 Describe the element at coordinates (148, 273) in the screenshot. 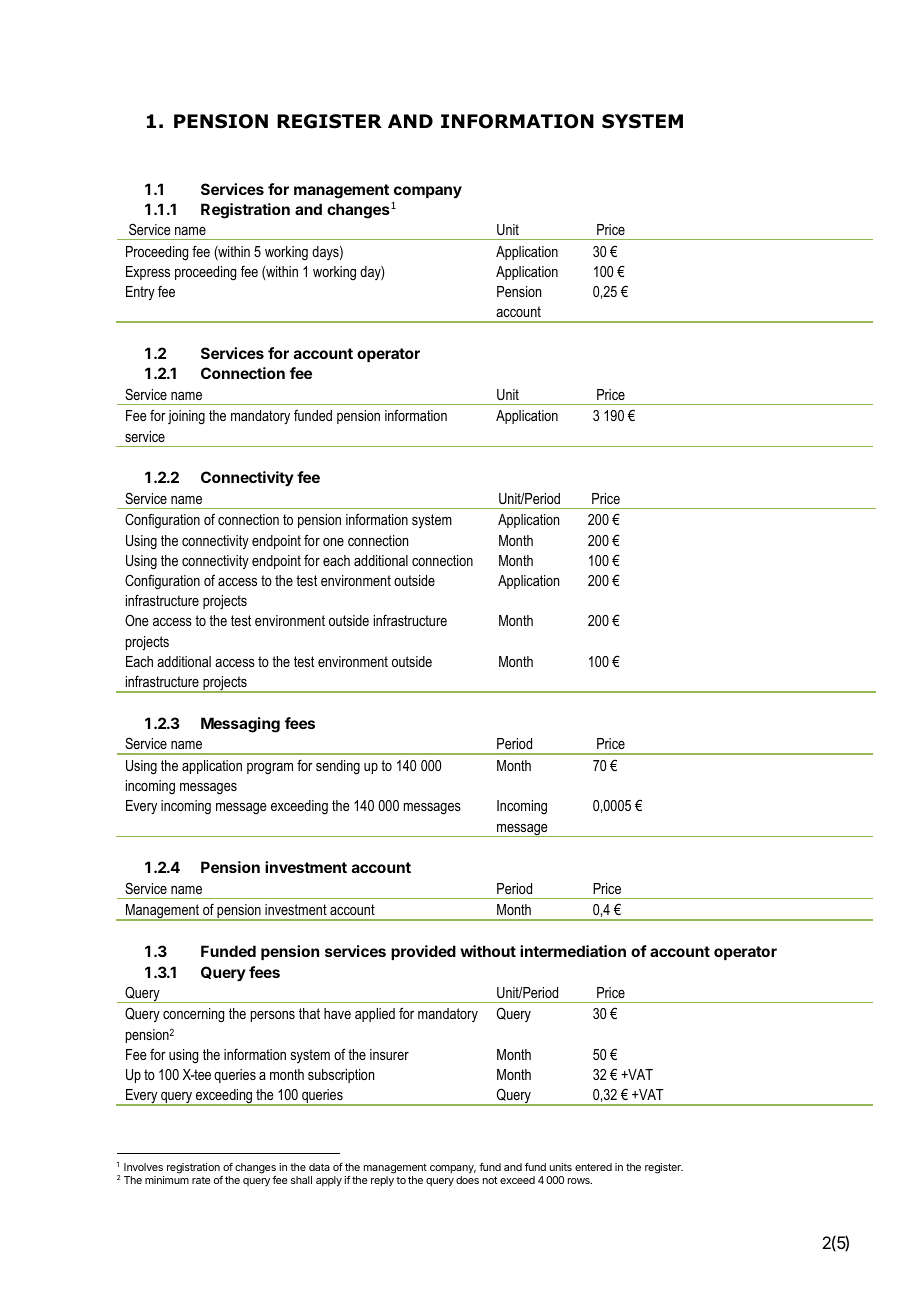

I see `Express` at that location.
